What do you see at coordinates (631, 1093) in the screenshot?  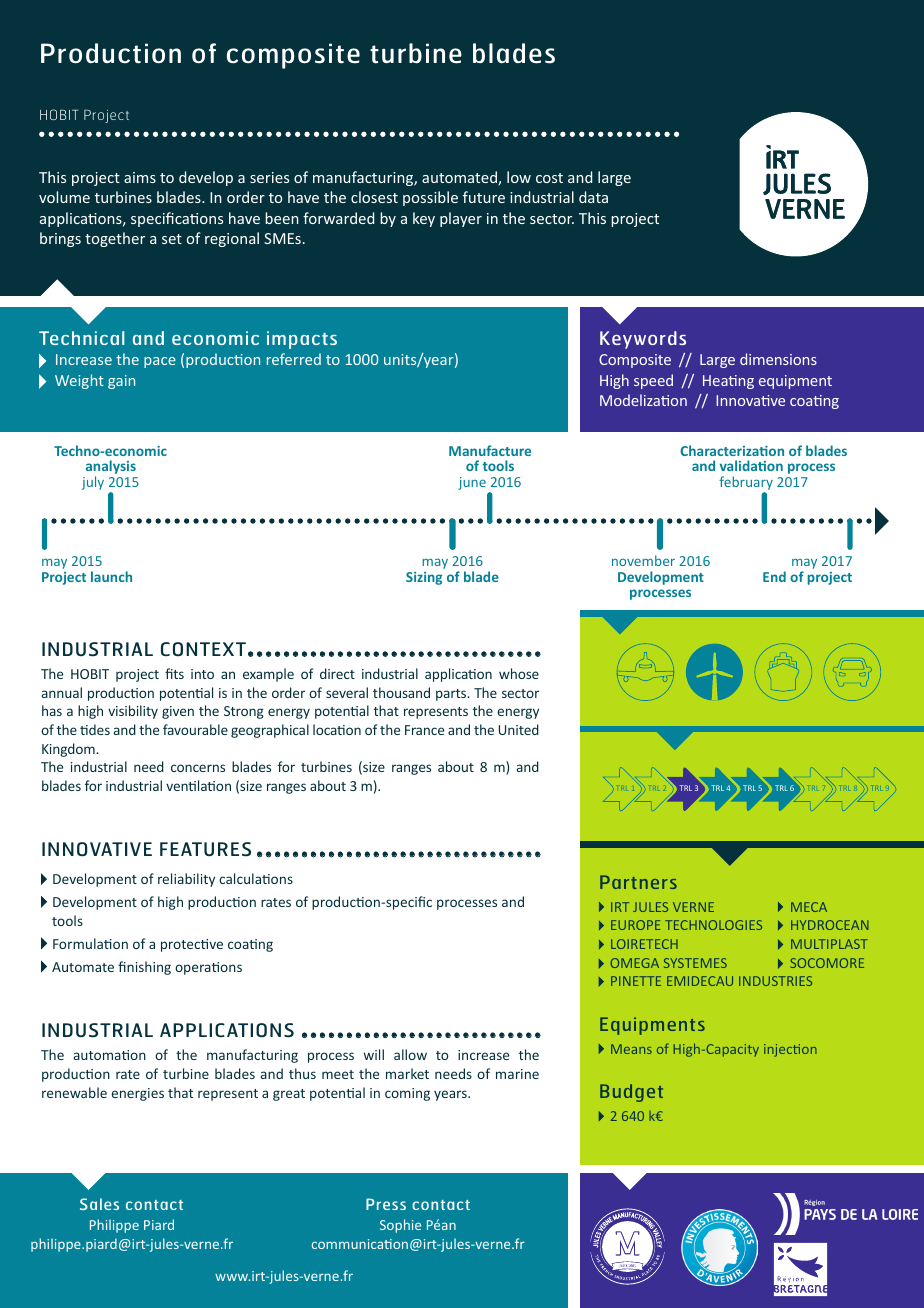 I see `Budget` at bounding box center [631, 1093].
